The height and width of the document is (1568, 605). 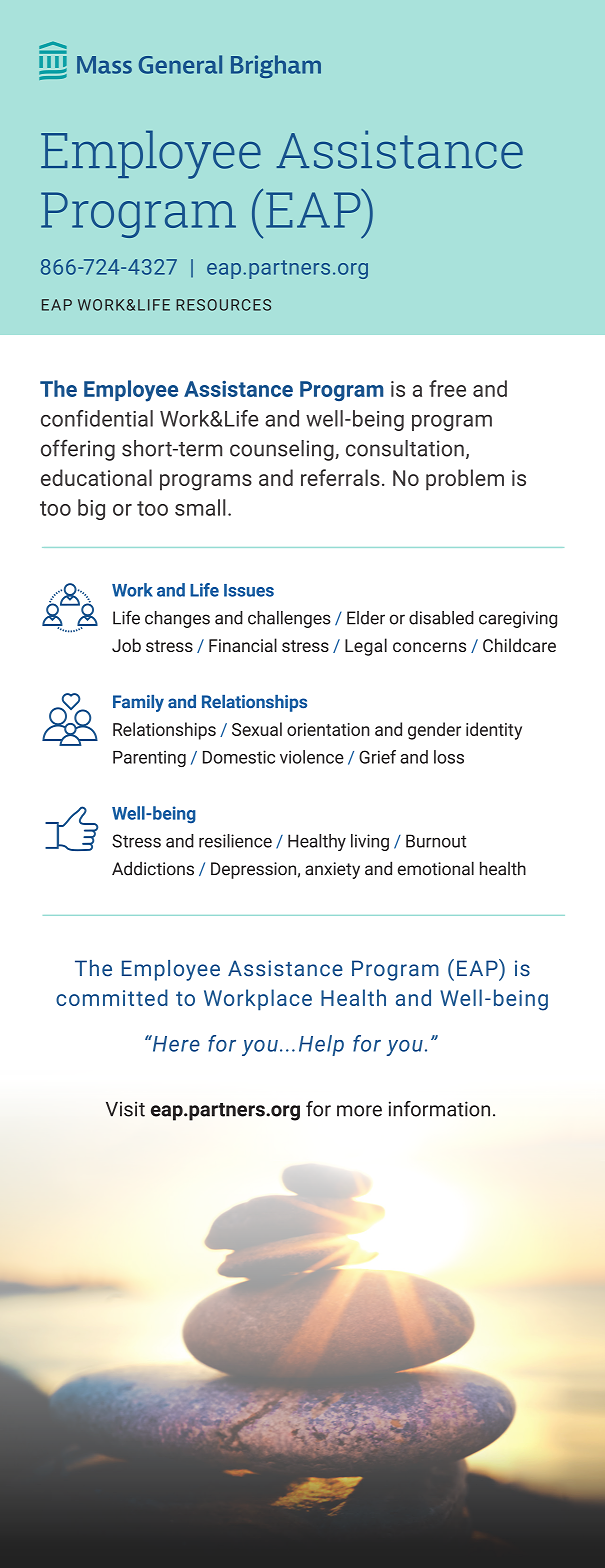 I want to click on Visit, so click(x=125, y=1109).
